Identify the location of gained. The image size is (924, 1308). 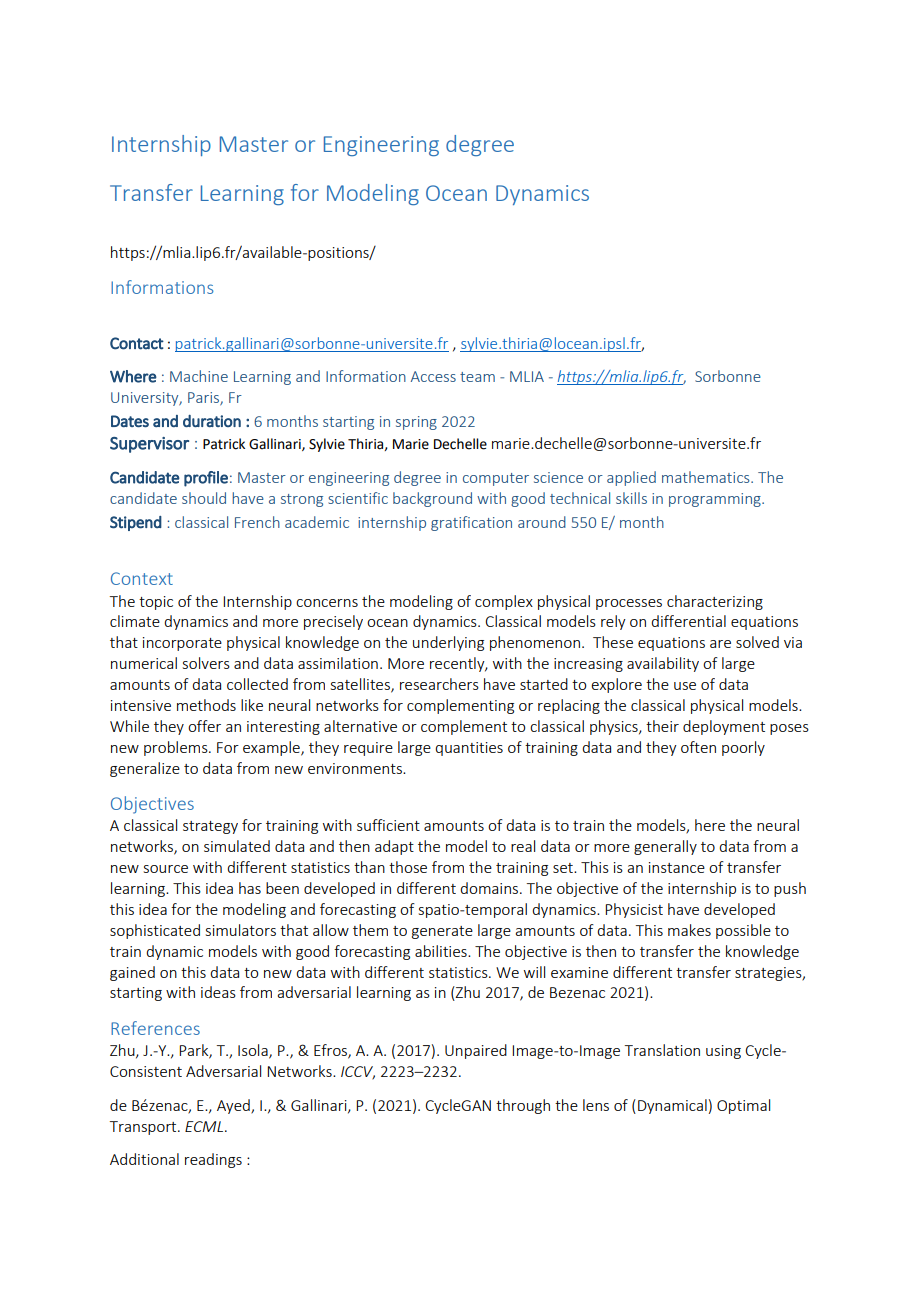
(132, 973).
